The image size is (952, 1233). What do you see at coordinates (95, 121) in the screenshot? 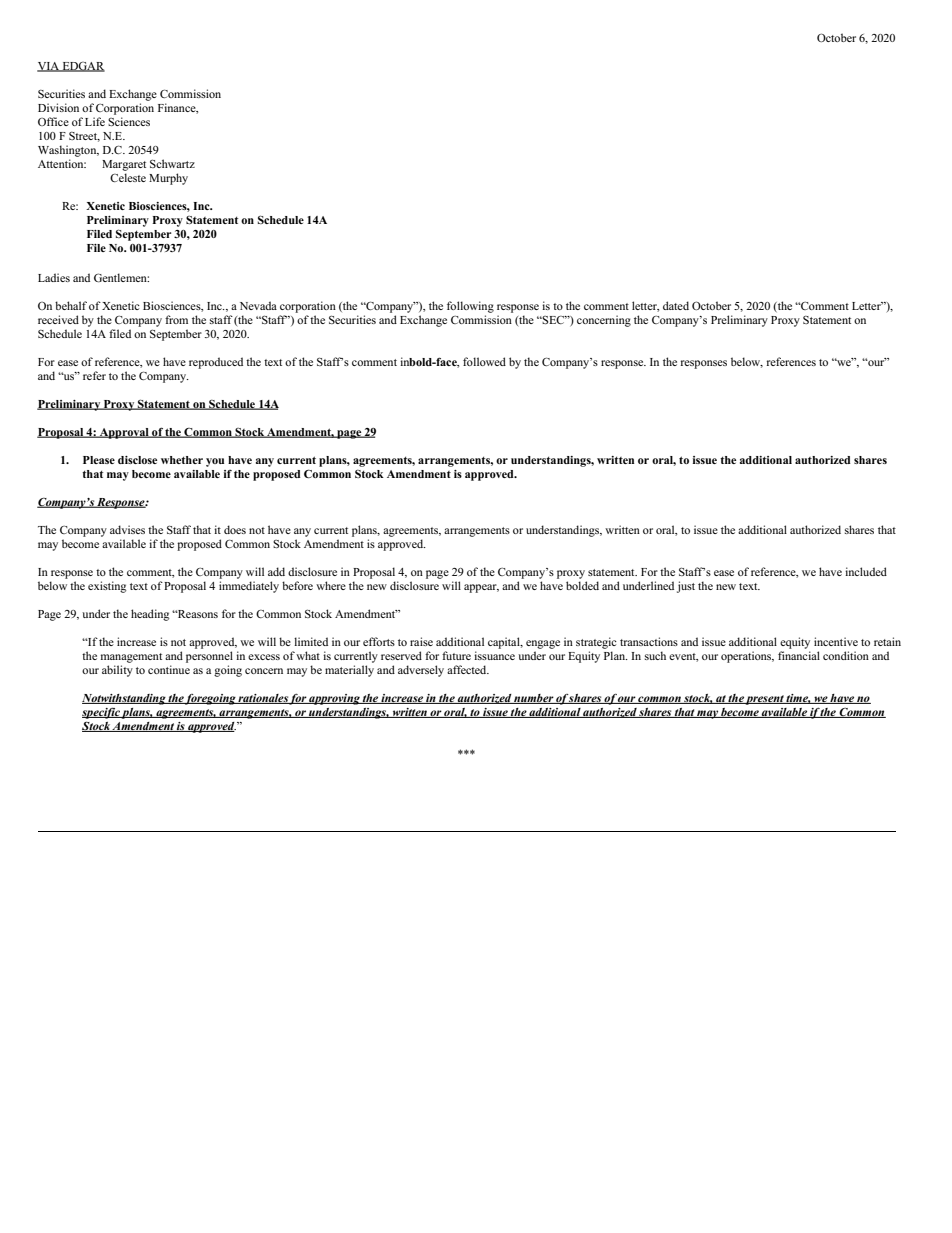
I see `Life` at bounding box center [95, 121].
